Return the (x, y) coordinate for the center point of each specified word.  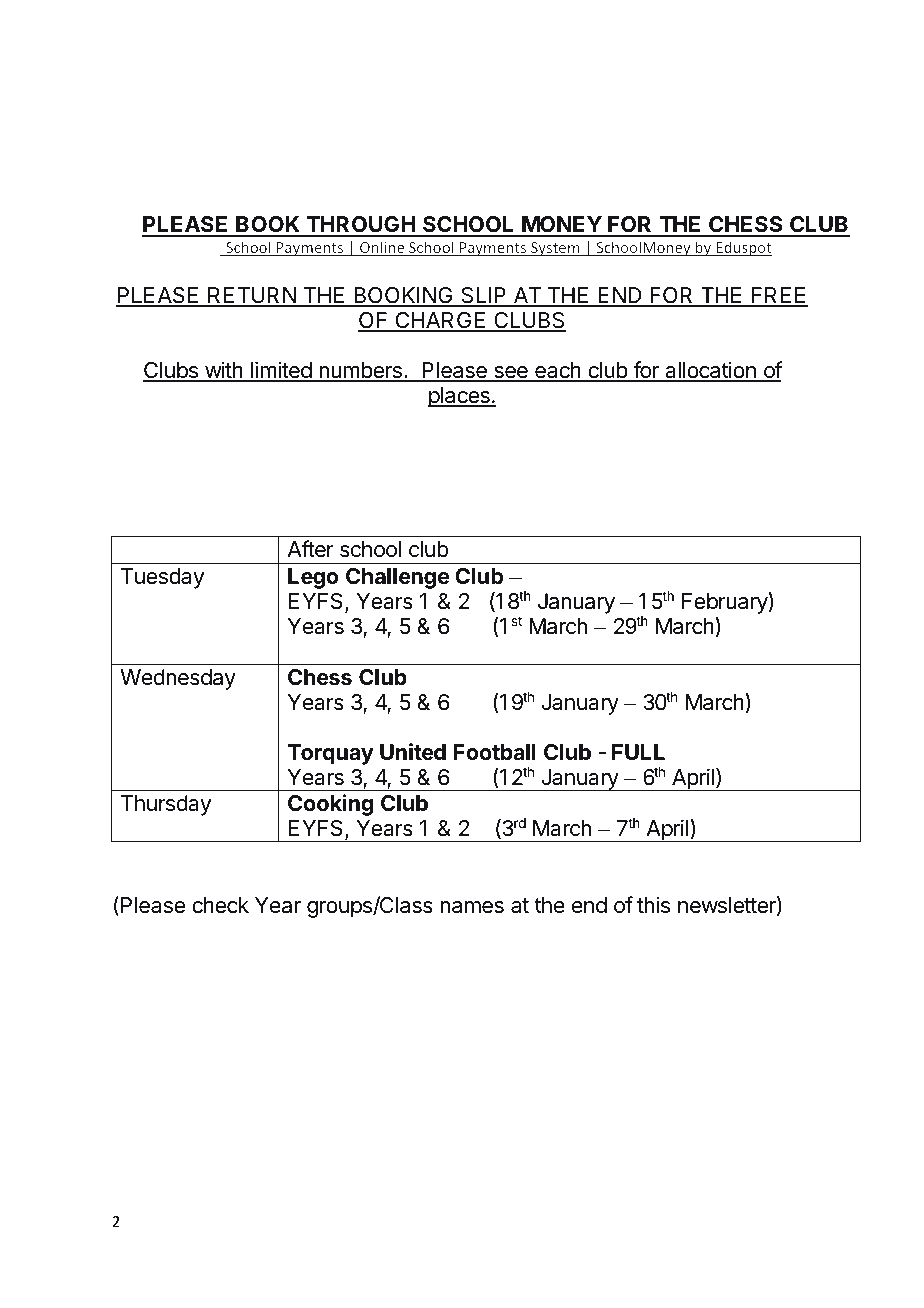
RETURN (252, 296)
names (472, 907)
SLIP (484, 296)
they (711, 447)
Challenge (397, 578)
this (653, 905)
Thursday (166, 805)
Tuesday (163, 578)
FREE (778, 296)
